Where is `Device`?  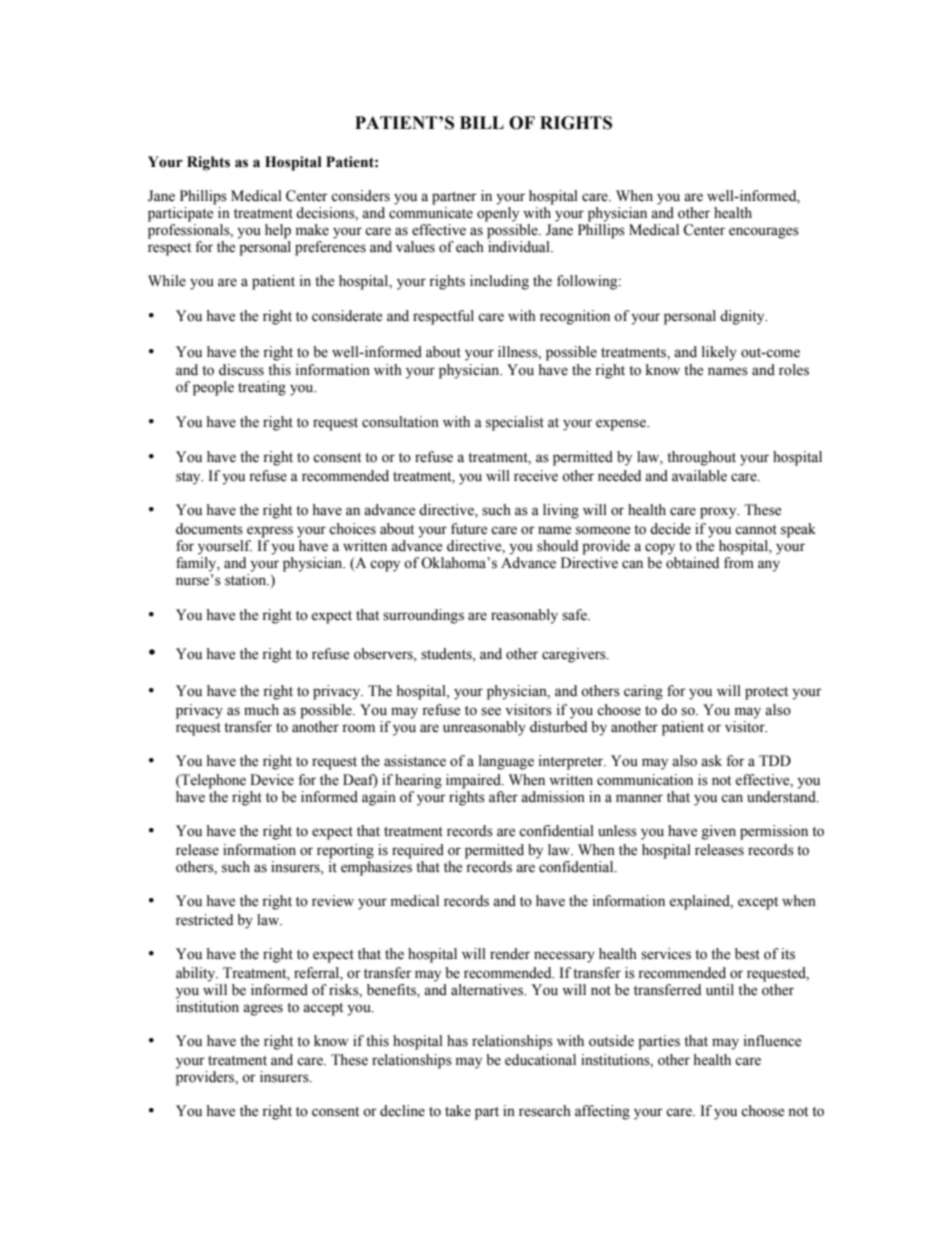
Device is located at coordinates (272, 780).
